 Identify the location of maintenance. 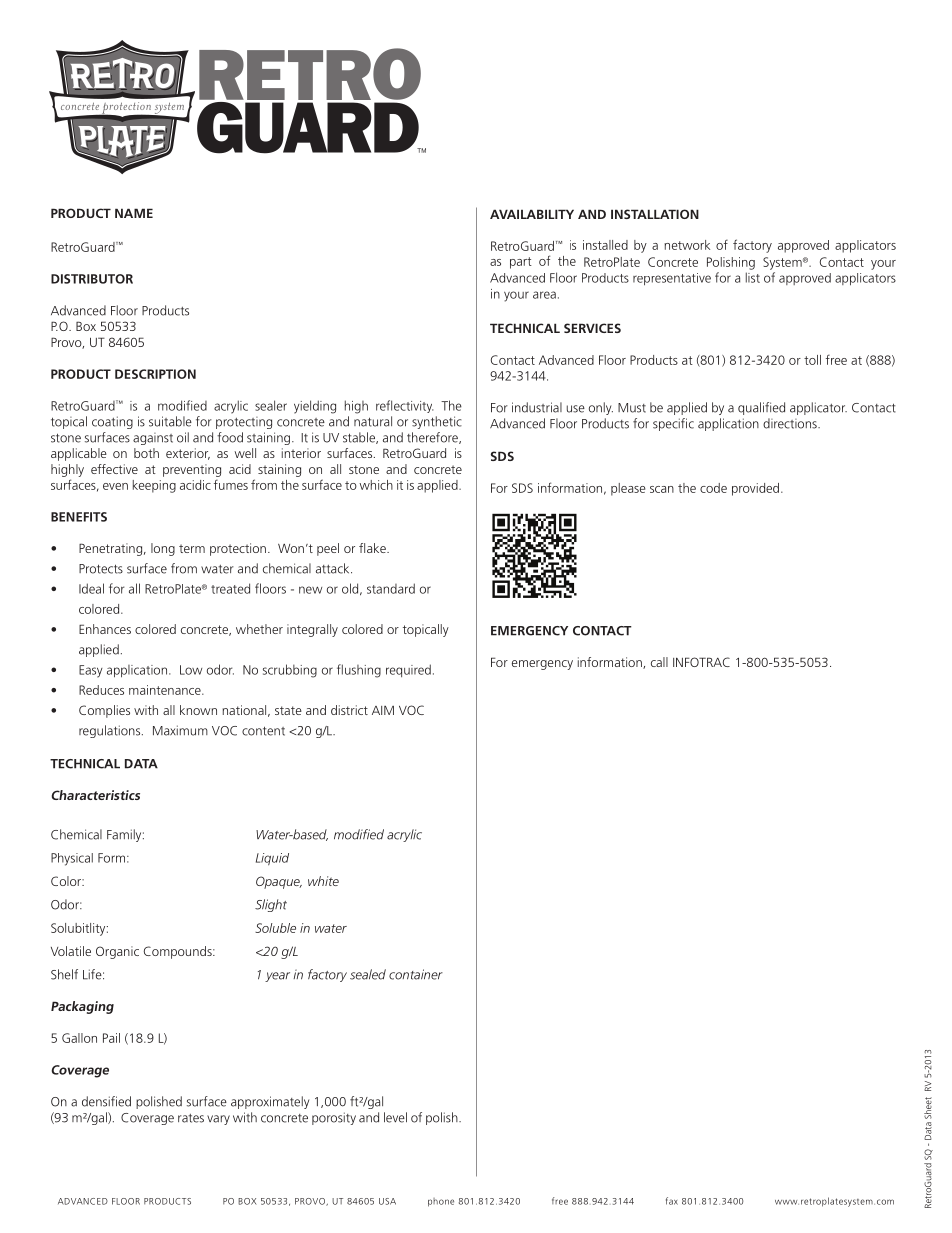
(166, 690).
